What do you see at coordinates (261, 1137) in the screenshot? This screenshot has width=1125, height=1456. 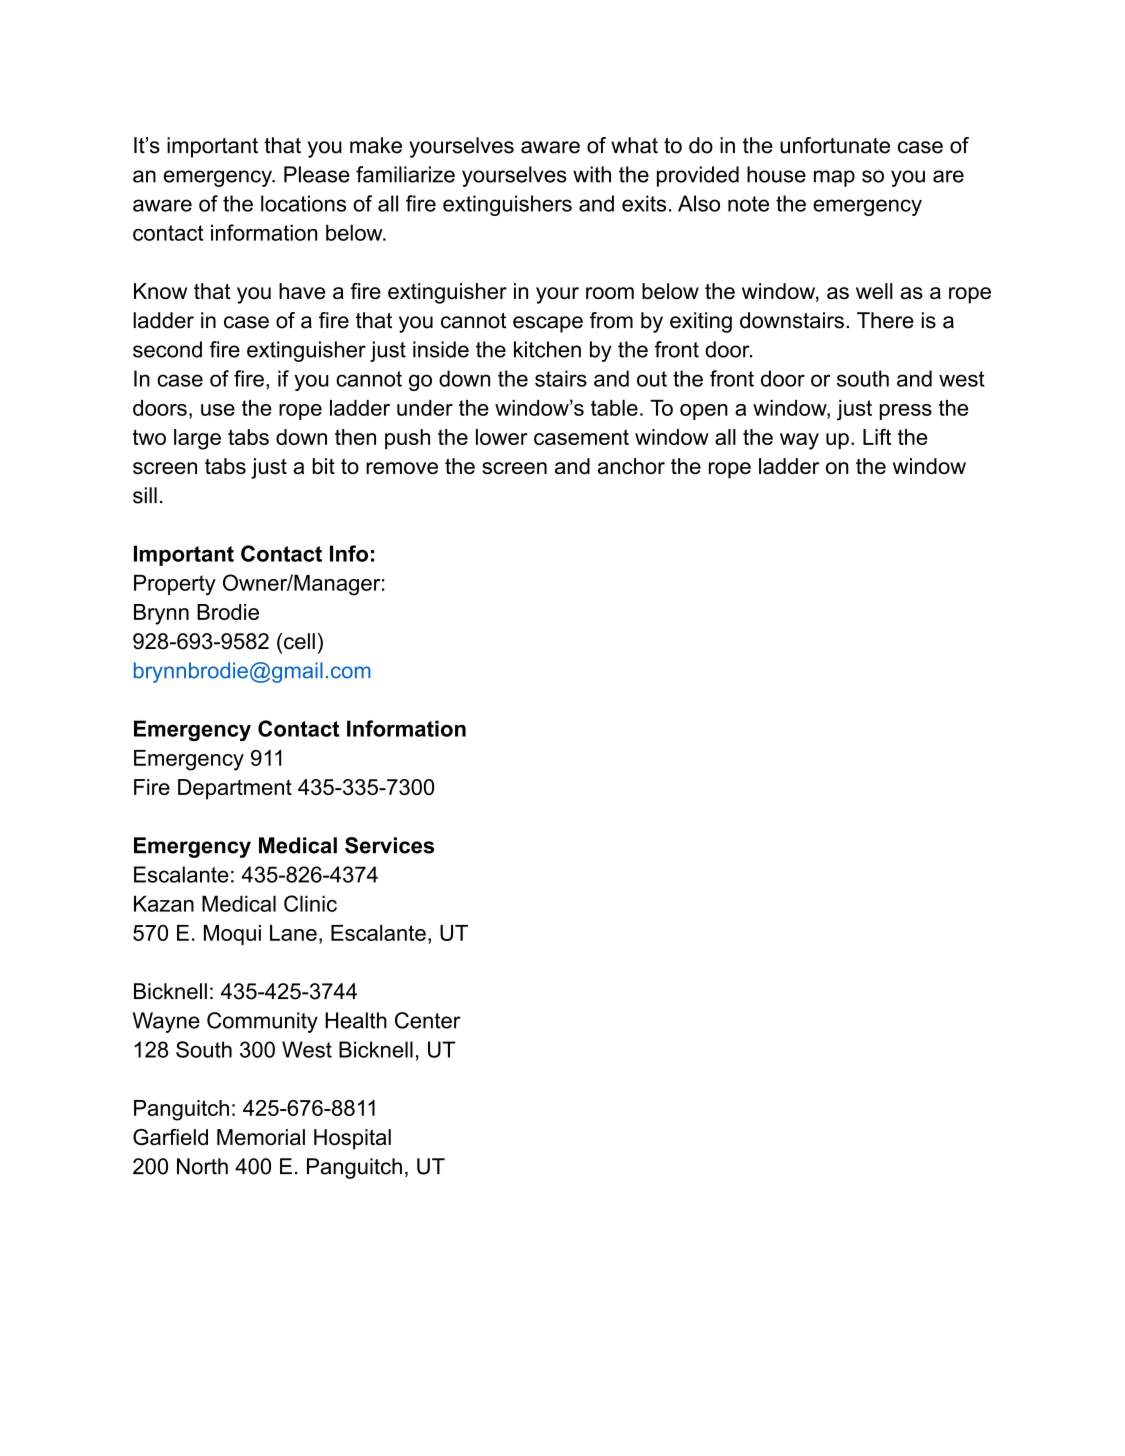 I see `Memorial` at bounding box center [261, 1137].
